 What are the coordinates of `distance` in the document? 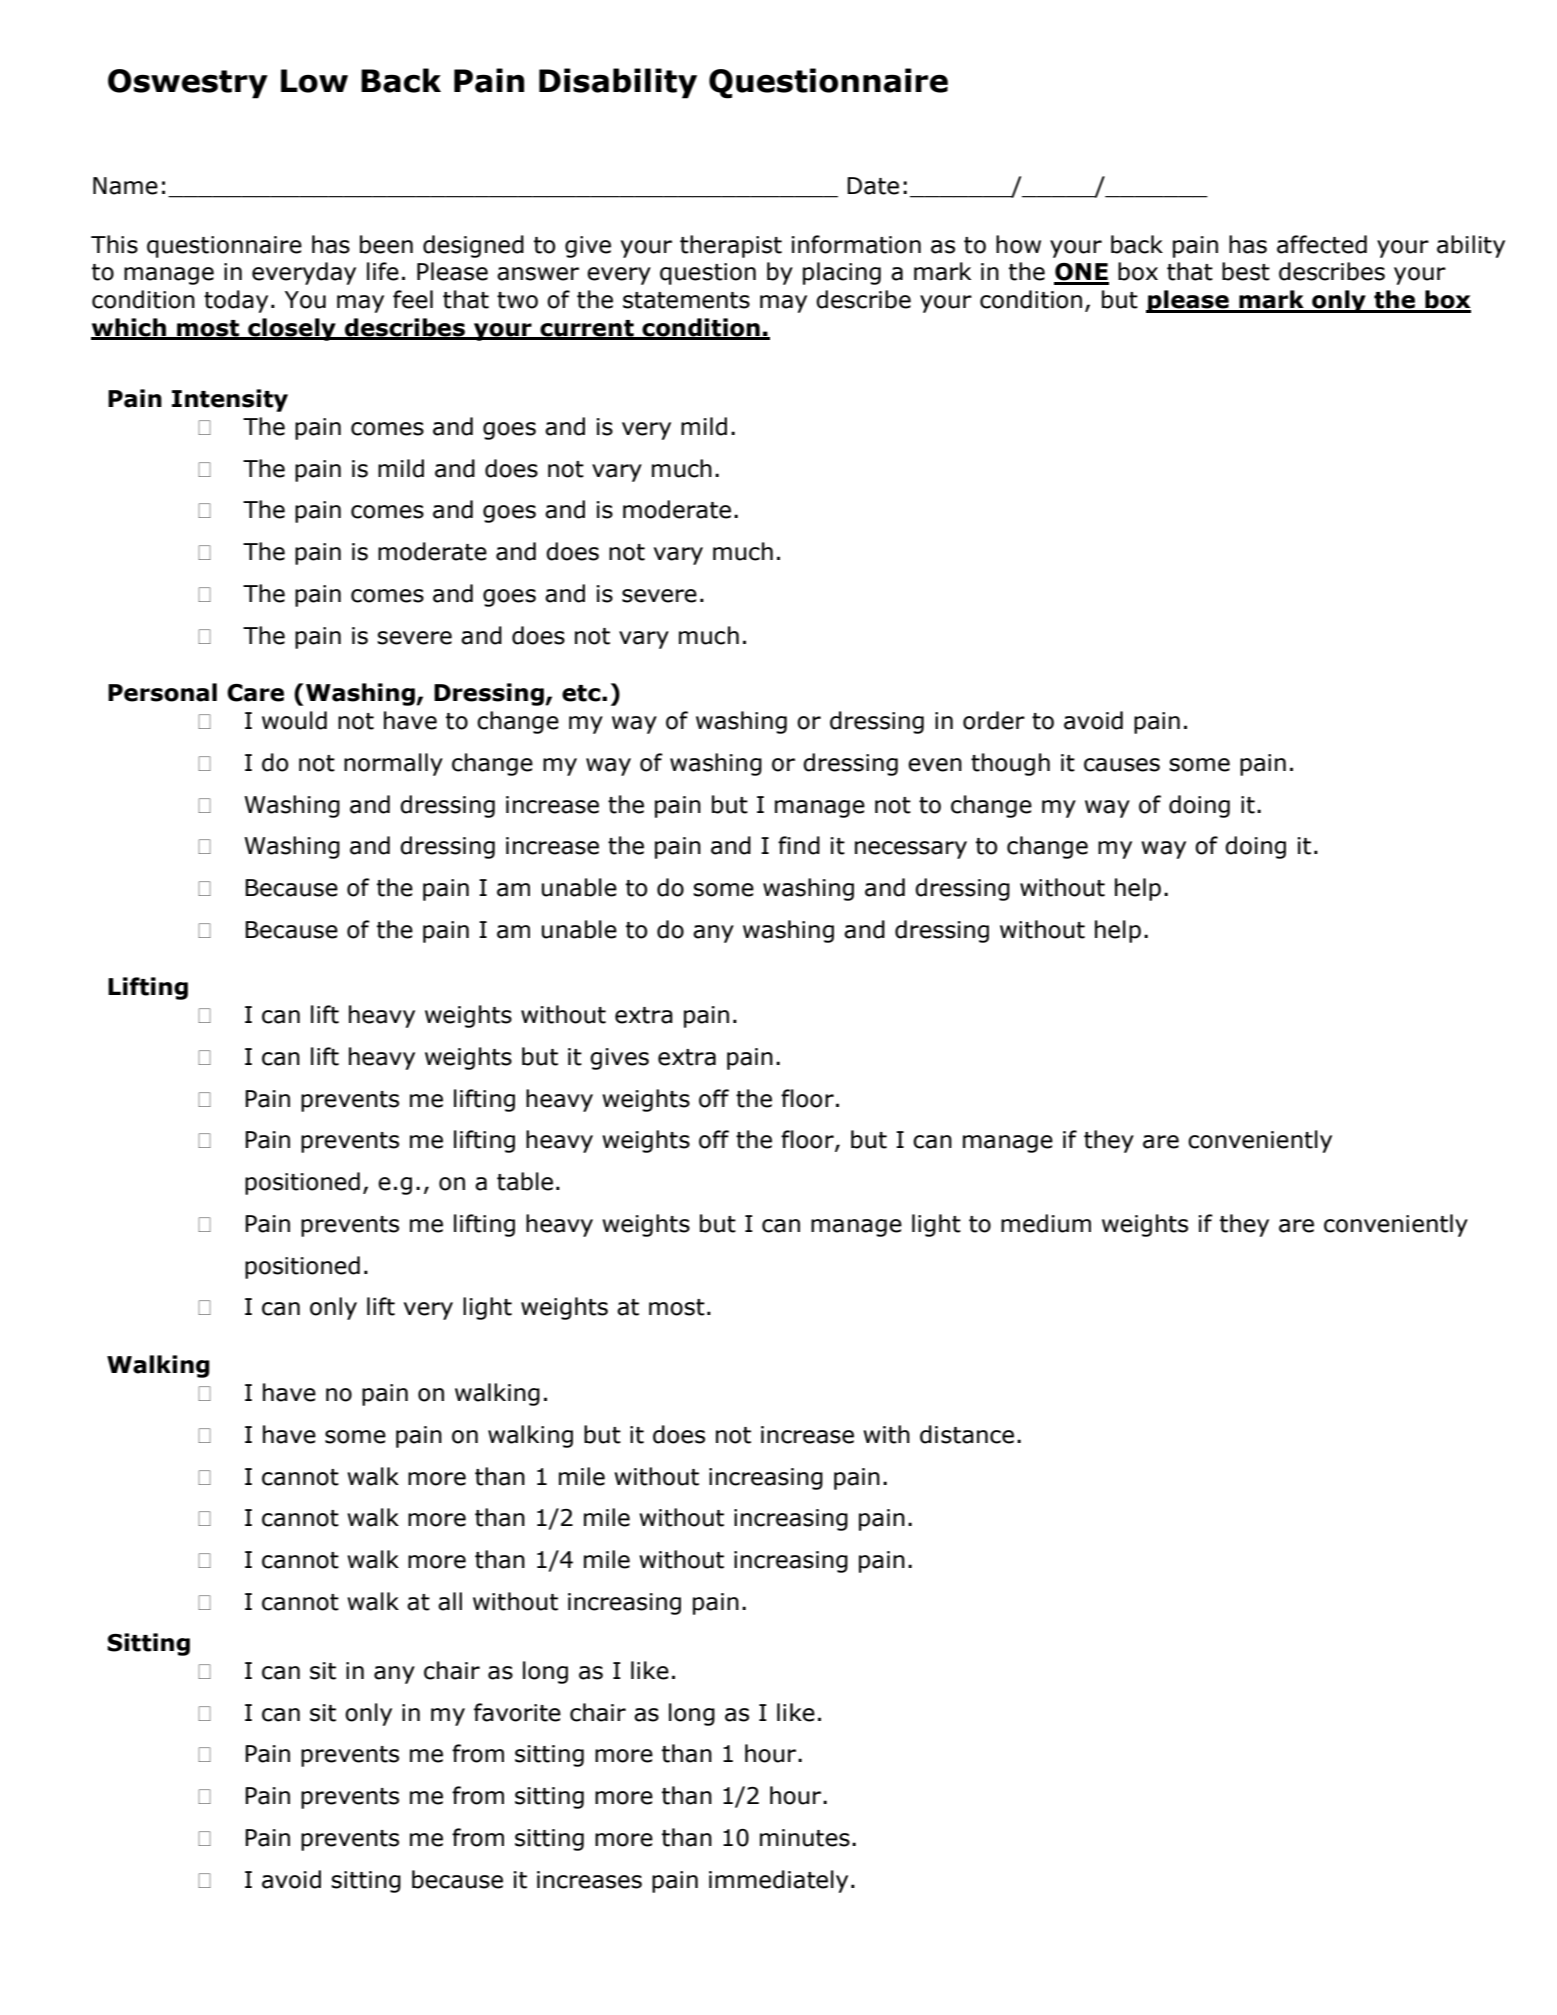 It's located at (967, 1434).
